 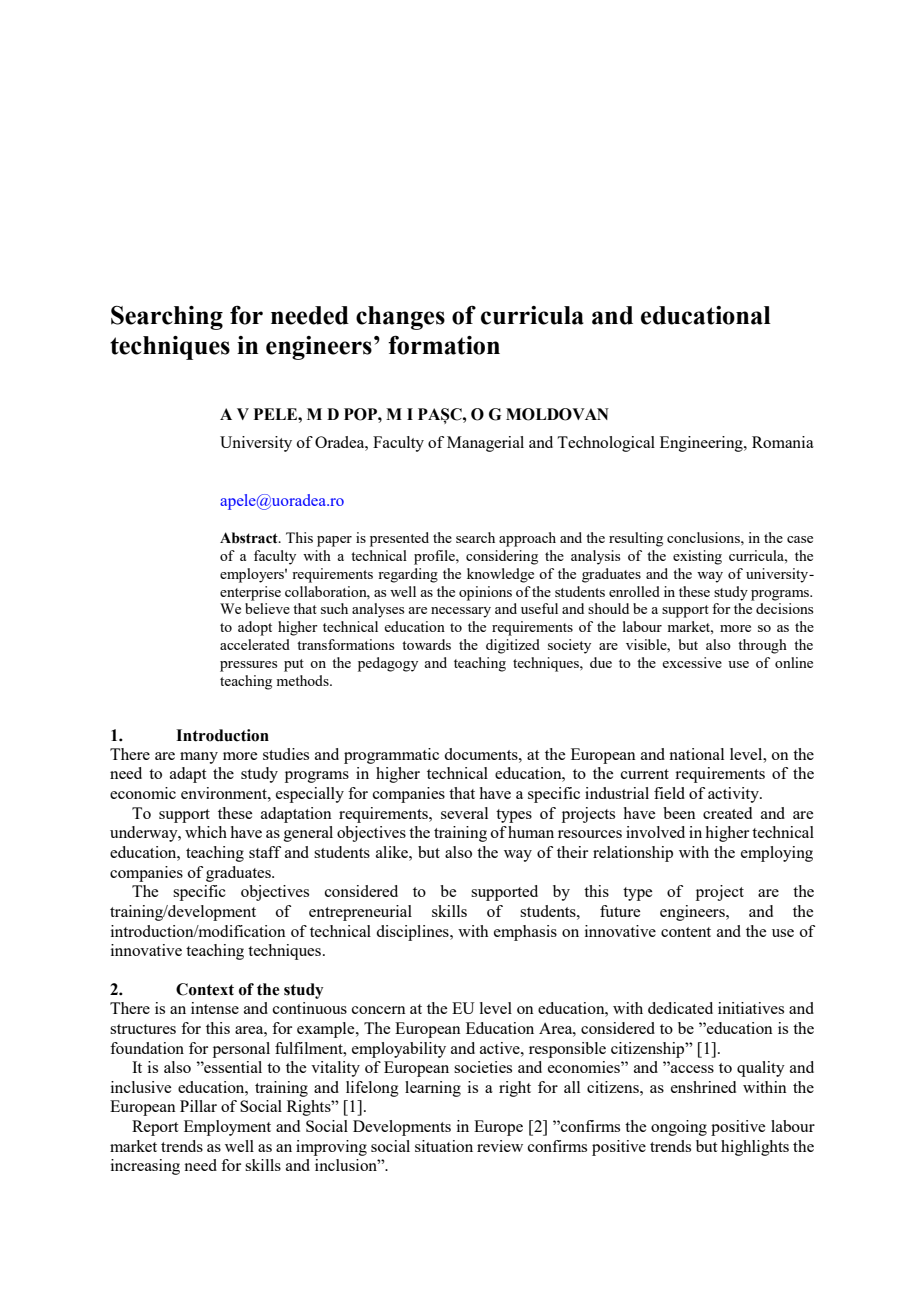 I want to click on Managerial, so click(x=485, y=444).
